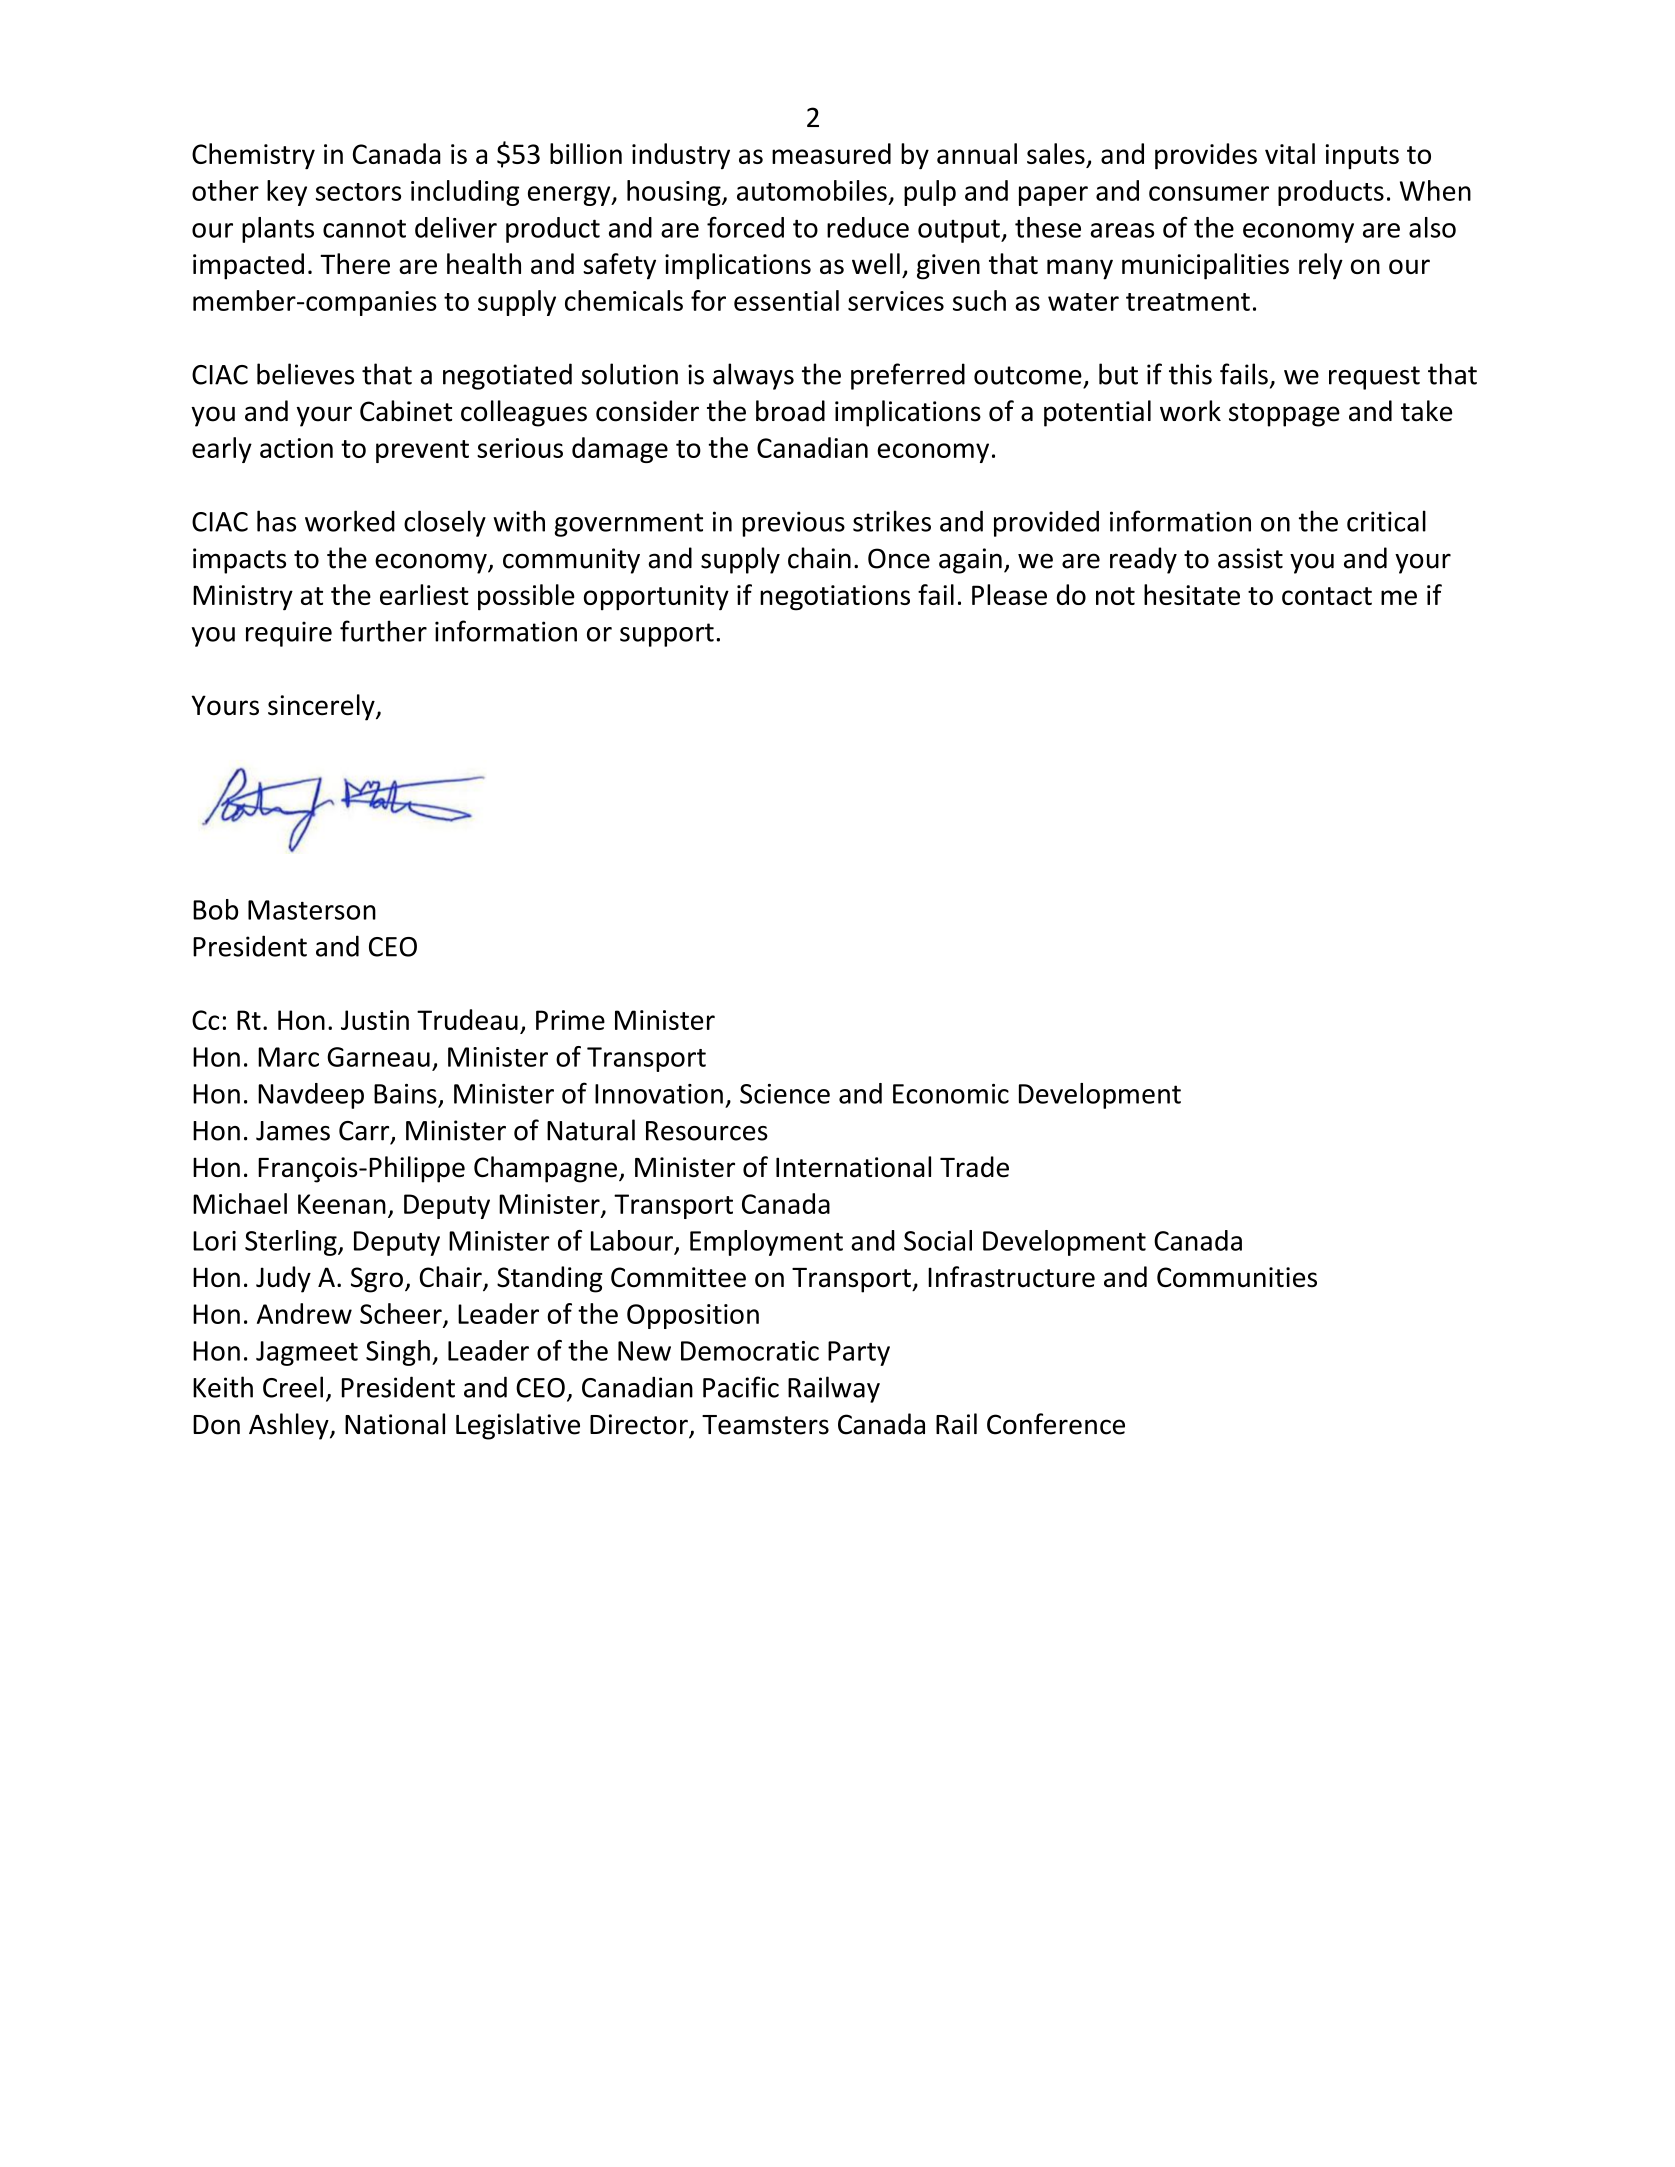 The image size is (1675, 2167). Describe the element at coordinates (358, 192) in the screenshot. I see `sectors` at that location.
